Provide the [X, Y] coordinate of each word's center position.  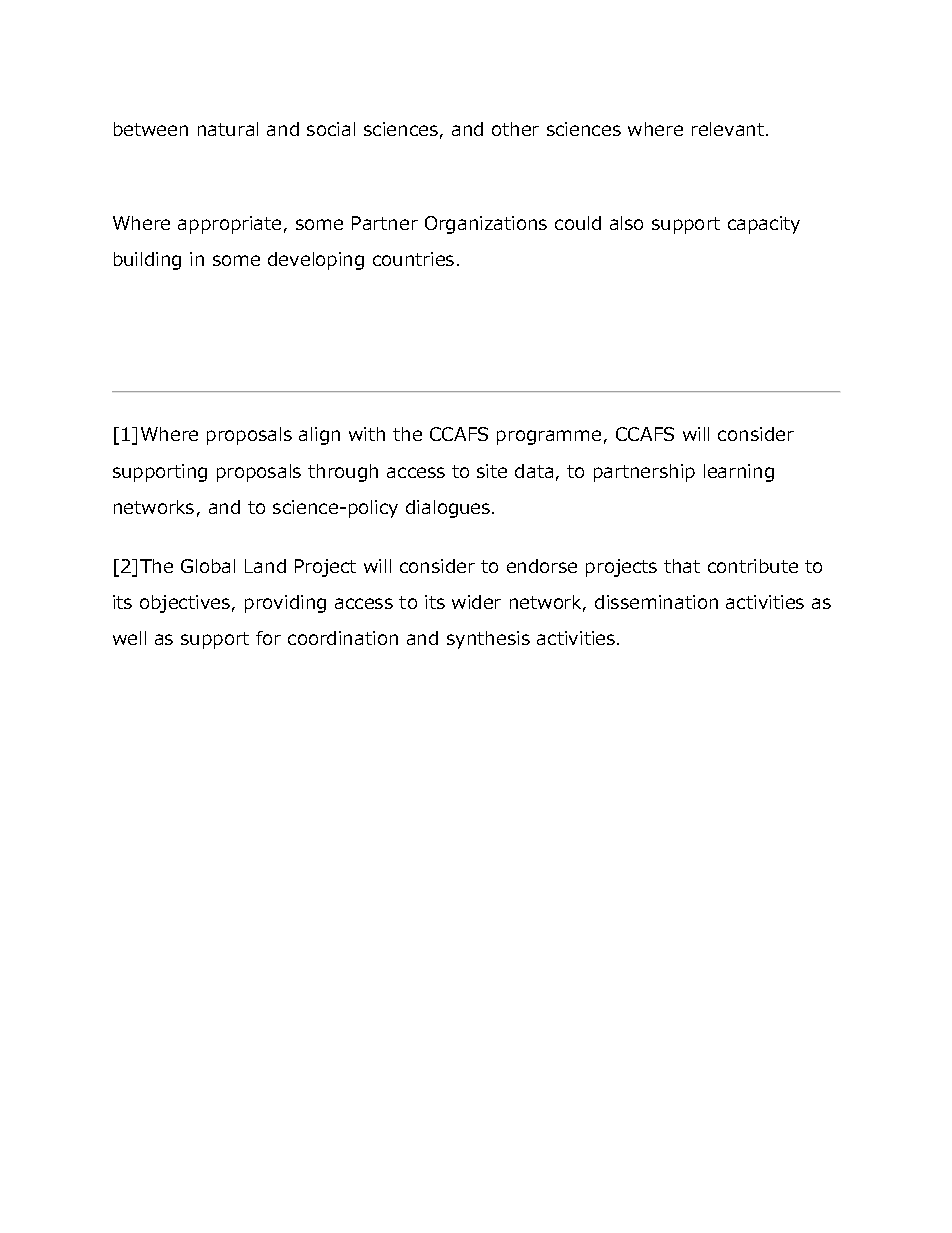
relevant [729, 129]
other [515, 129]
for [268, 638]
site [492, 471]
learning [739, 473]
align [319, 436]
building [147, 261]
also [626, 223]
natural [228, 129]
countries [413, 259]
